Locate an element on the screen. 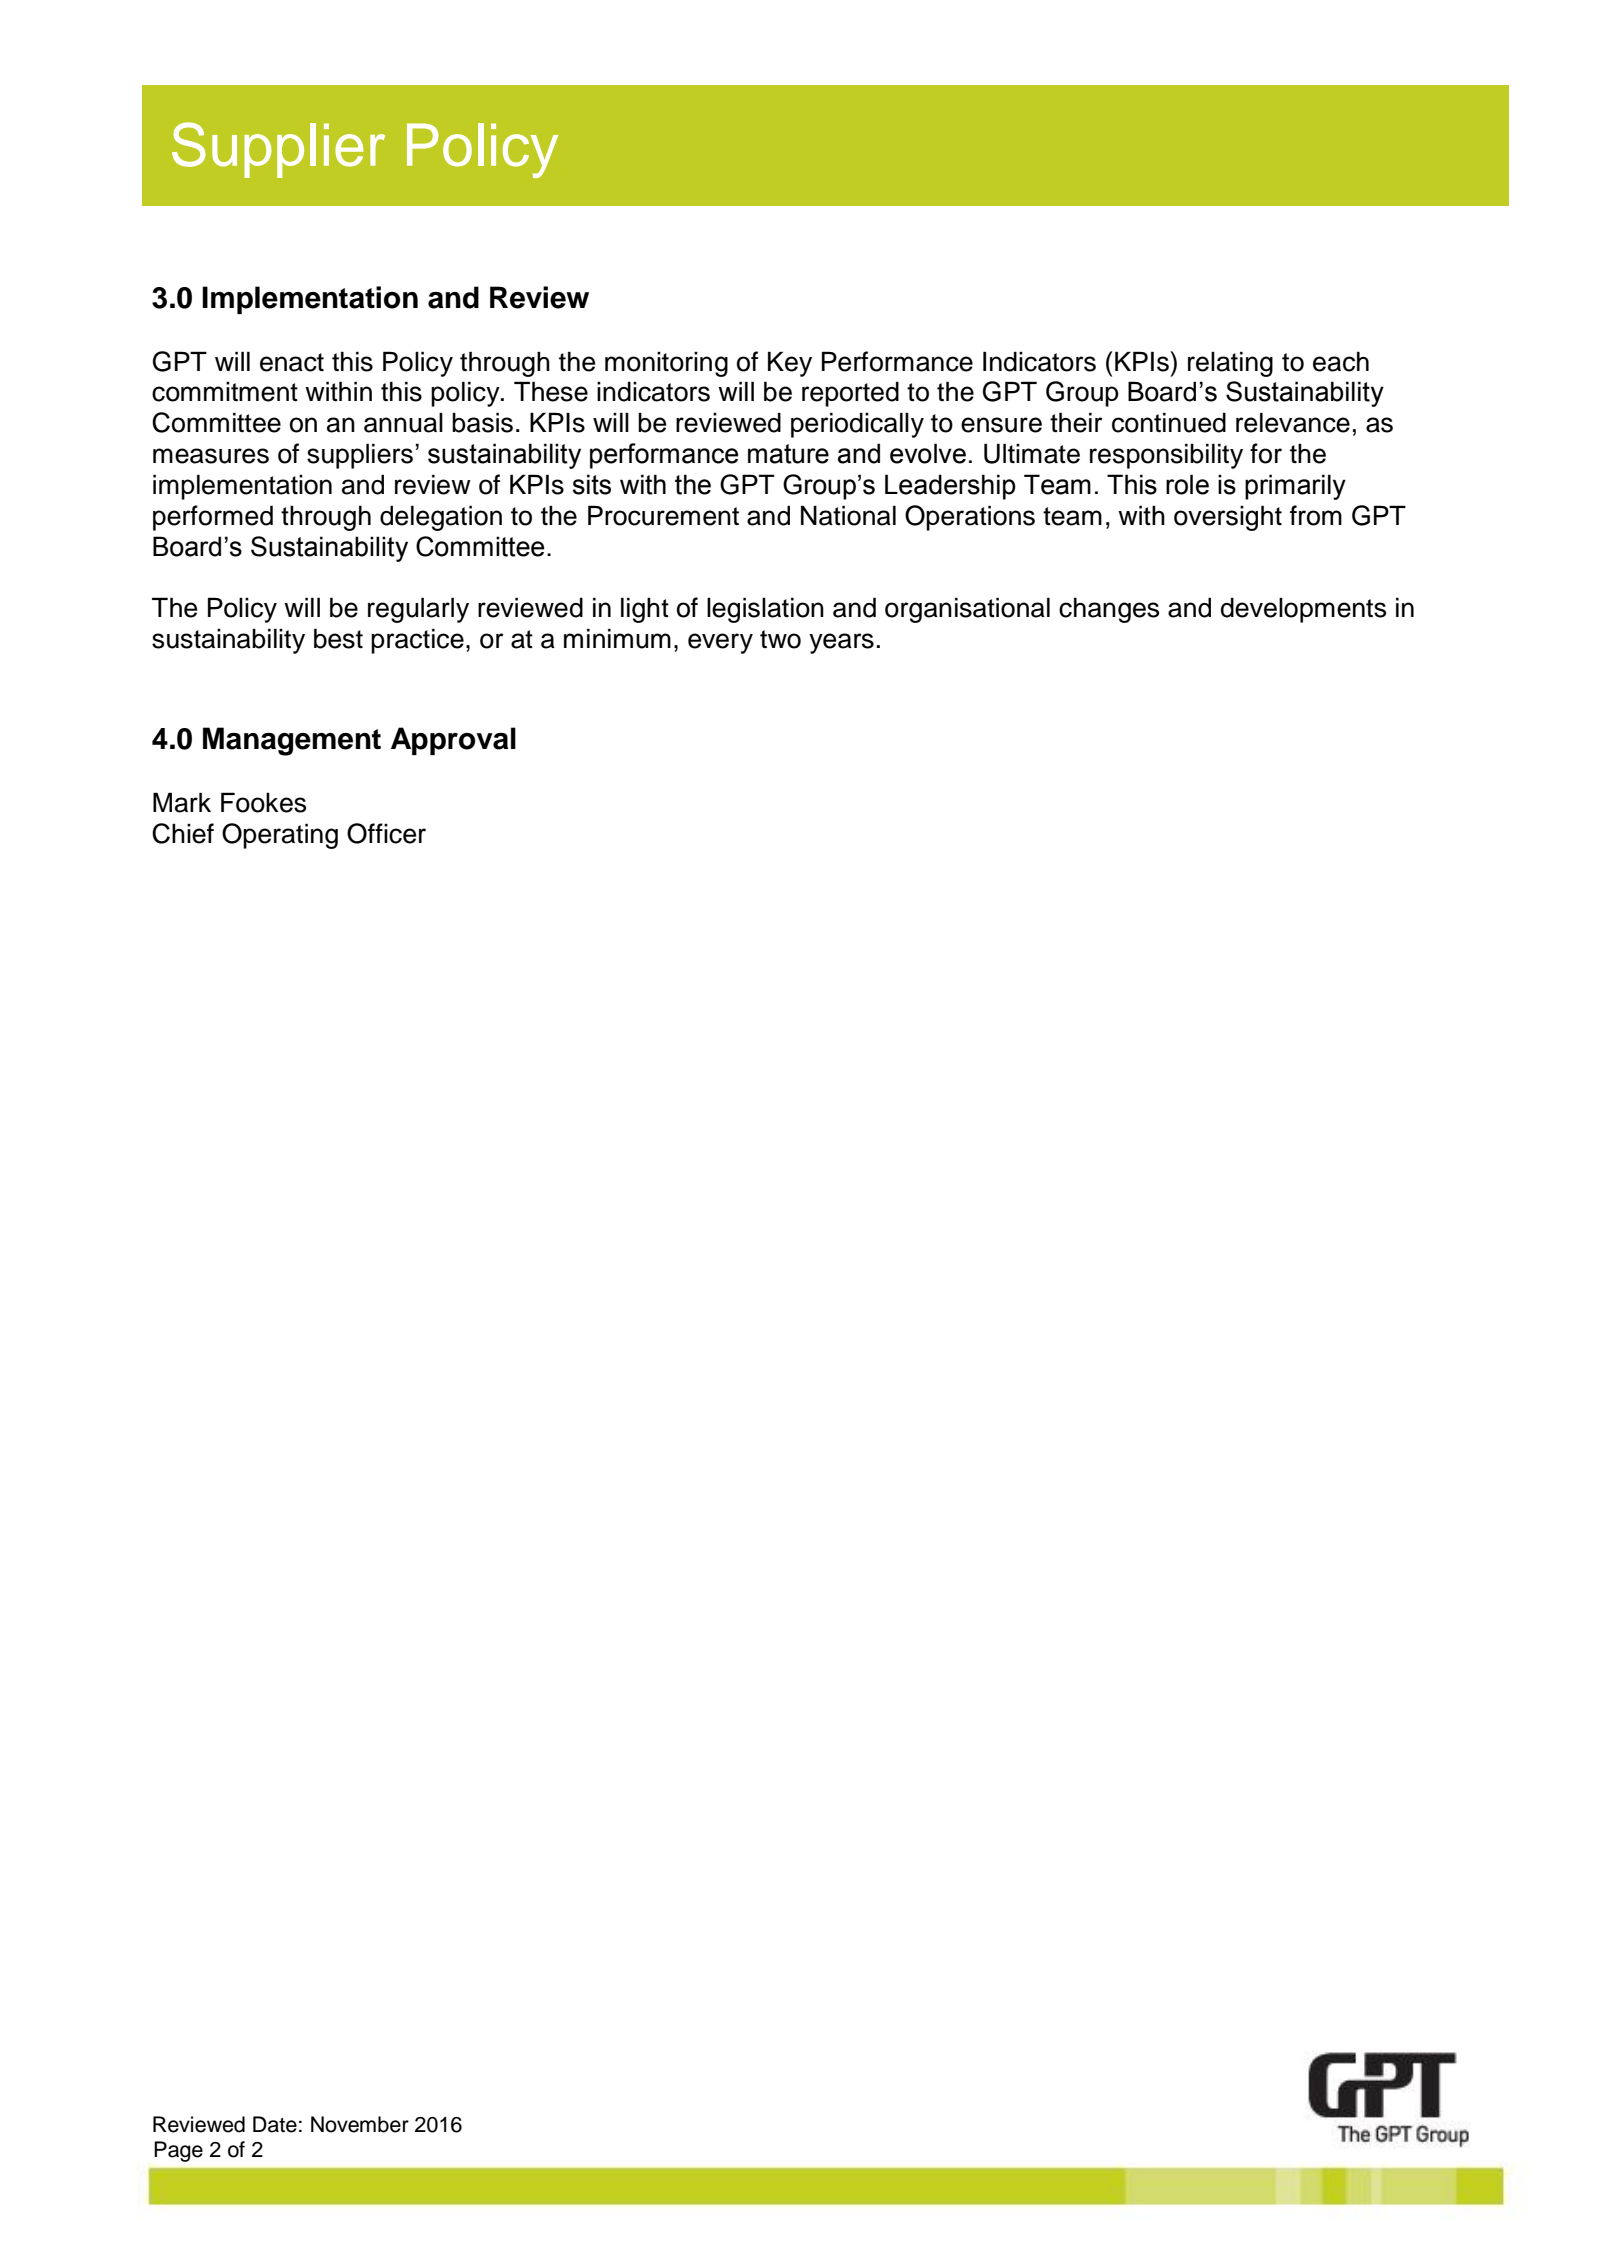 This screenshot has height=2258, width=1597. November is located at coordinates (360, 2124).
